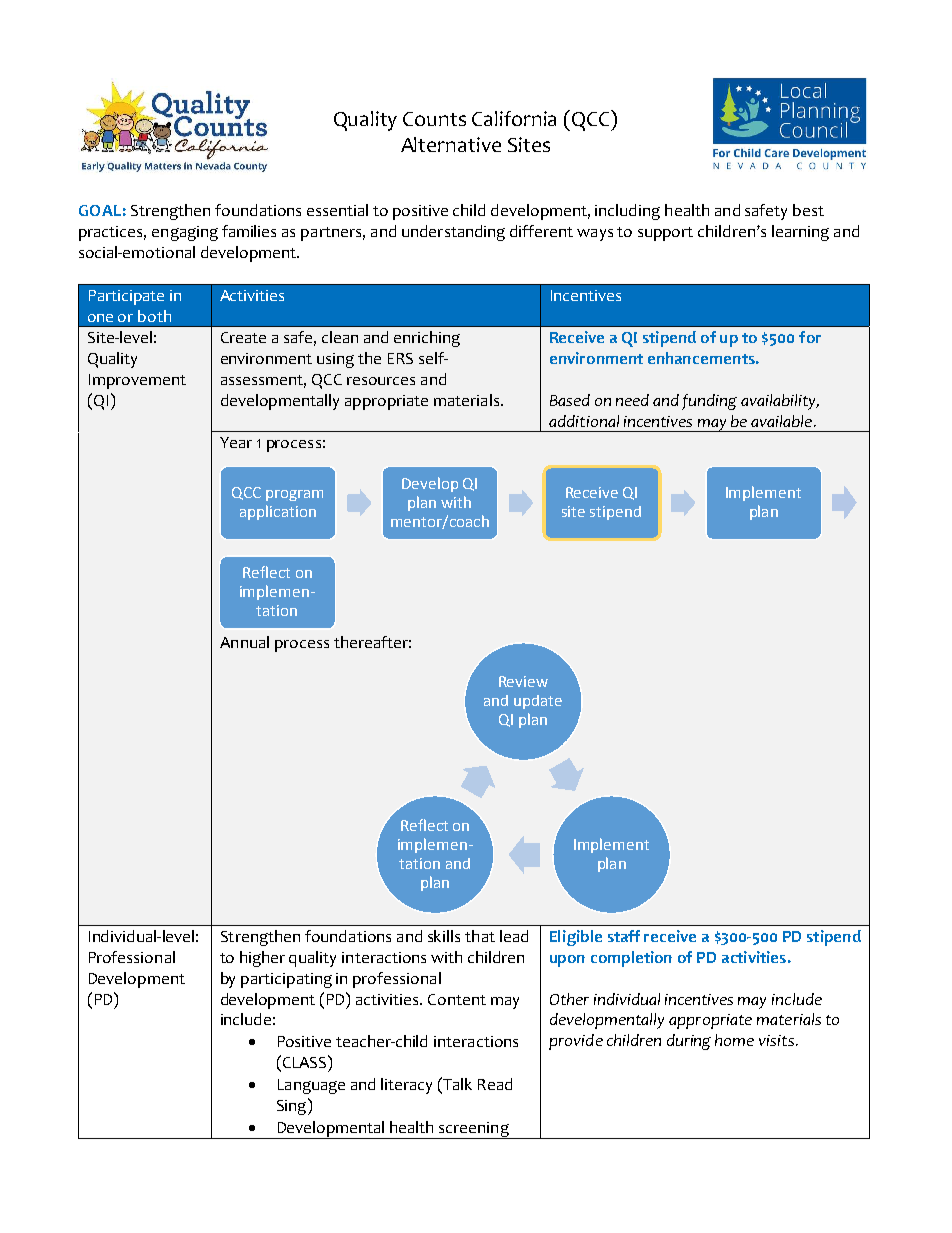 The image size is (952, 1233). Describe the element at coordinates (185, 233) in the image. I see `engaging` at that location.
